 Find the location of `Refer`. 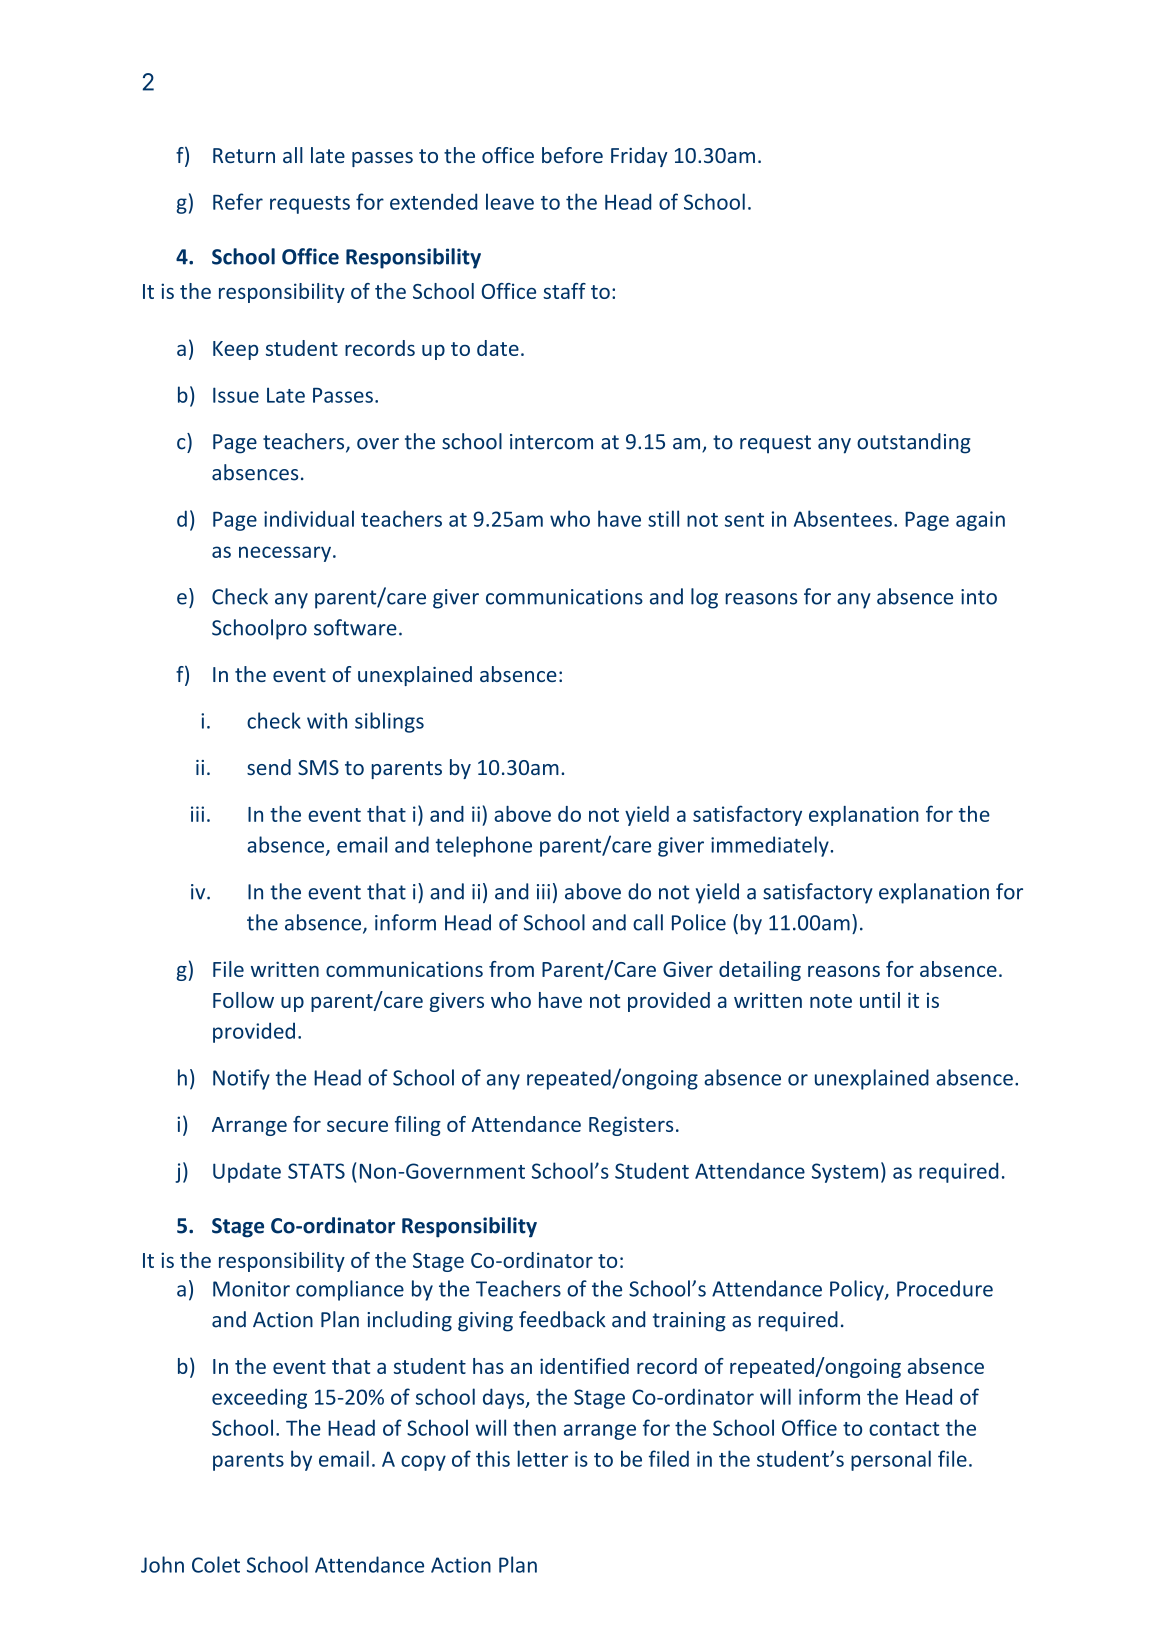

Refer is located at coordinates (238, 201).
